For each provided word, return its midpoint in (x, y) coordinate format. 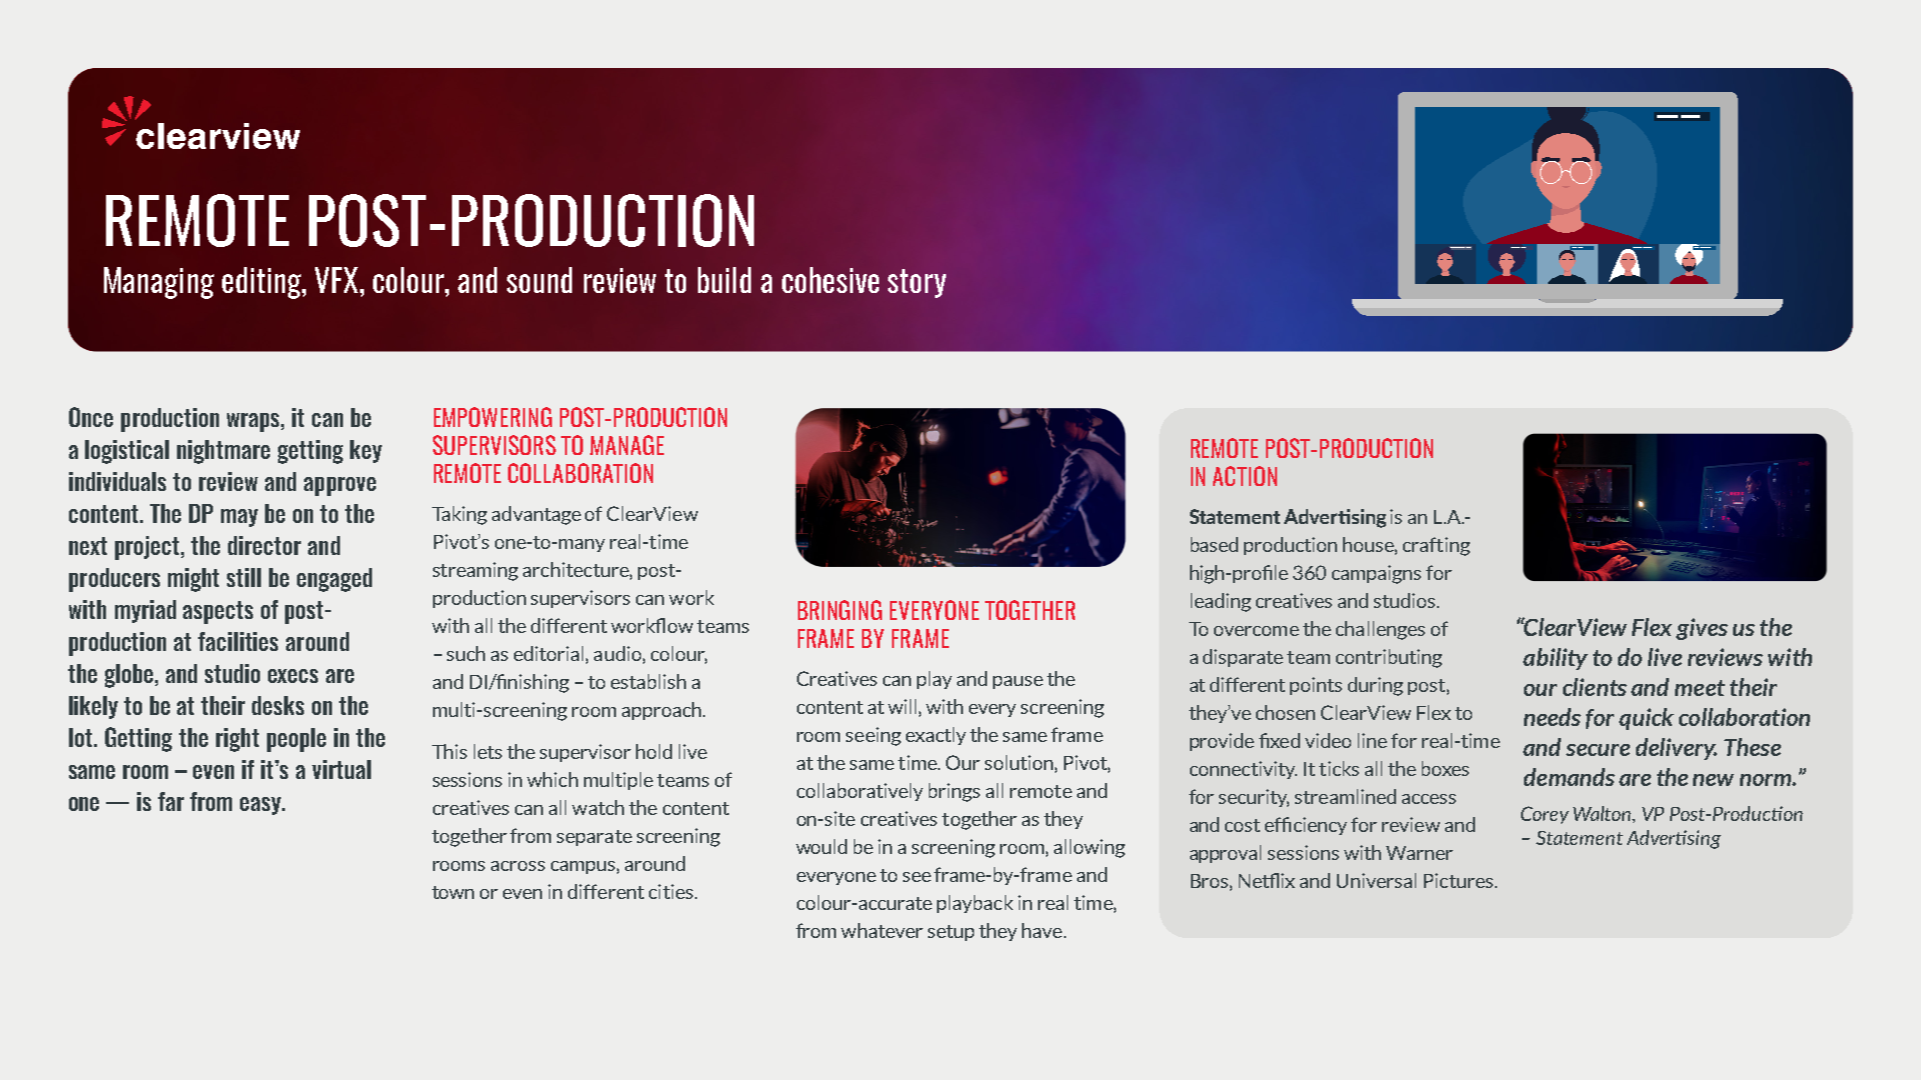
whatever (882, 930)
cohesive (830, 280)
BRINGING (840, 610)
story (917, 283)
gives (1702, 629)
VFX (338, 280)
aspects (218, 612)
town (453, 892)
